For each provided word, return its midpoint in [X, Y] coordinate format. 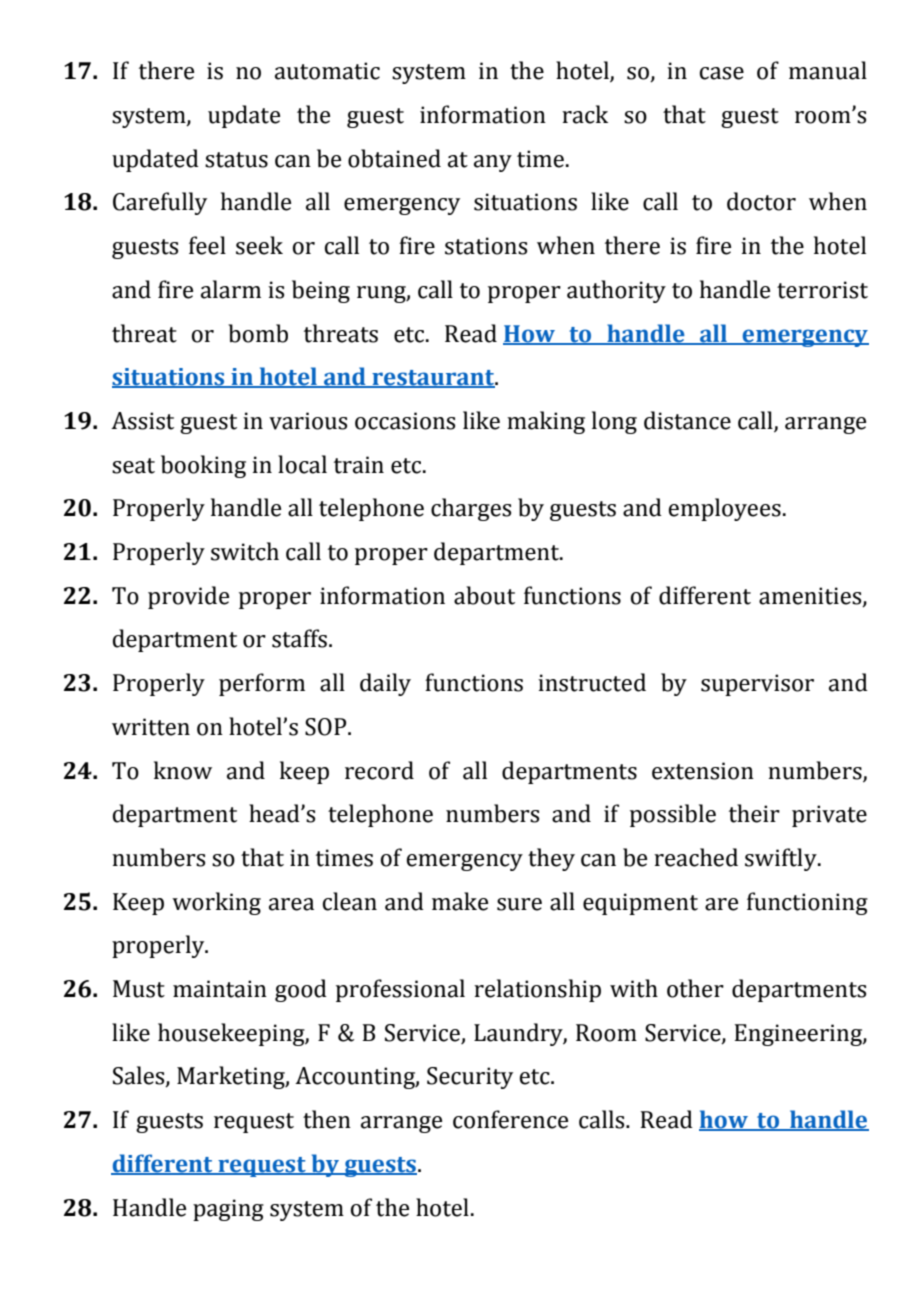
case [722, 73]
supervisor [757, 685]
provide [188, 597]
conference [510, 1119]
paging [228, 1210]
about [484, 595]
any [493, 163]
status [236, 160]
